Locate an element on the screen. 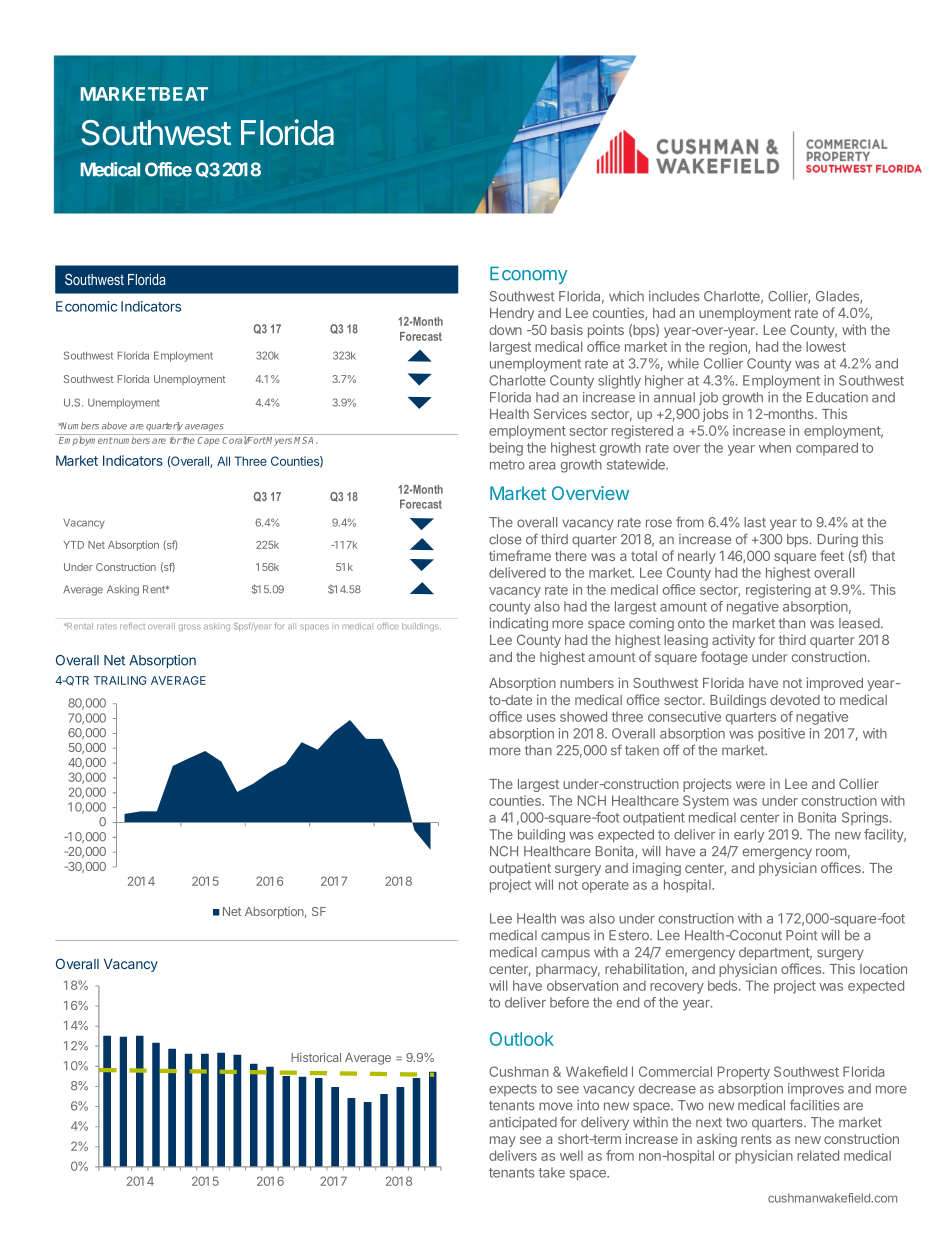 The height and width of the screenshot is (1233, 952). Hendry is located at coordinates (512, 314).
